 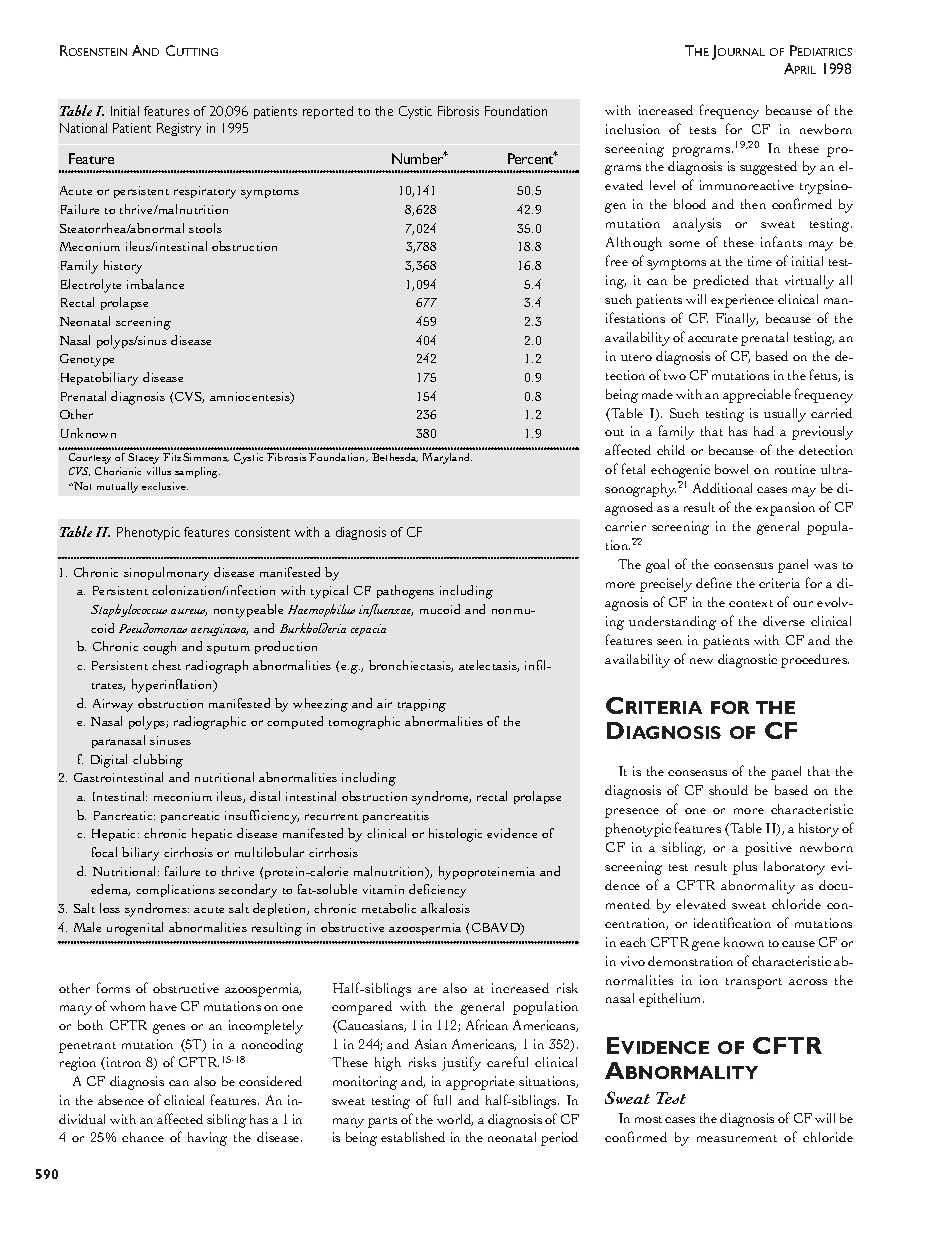 What do you see at coordinates (328, 112) in the screenshot?
I see `reported` at bounding box center [328, 112].
